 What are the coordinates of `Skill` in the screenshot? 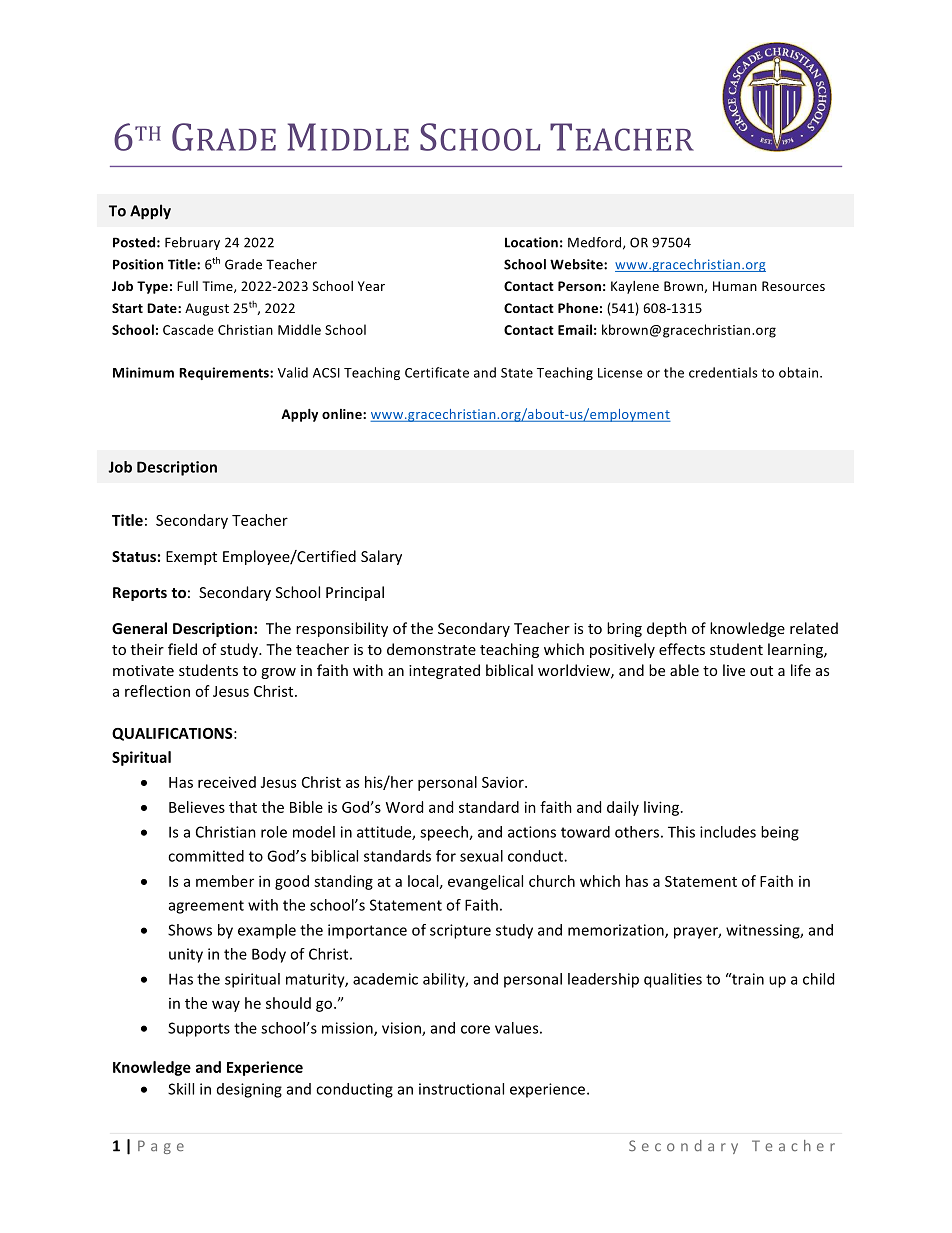 It's located at (181, 1089).
